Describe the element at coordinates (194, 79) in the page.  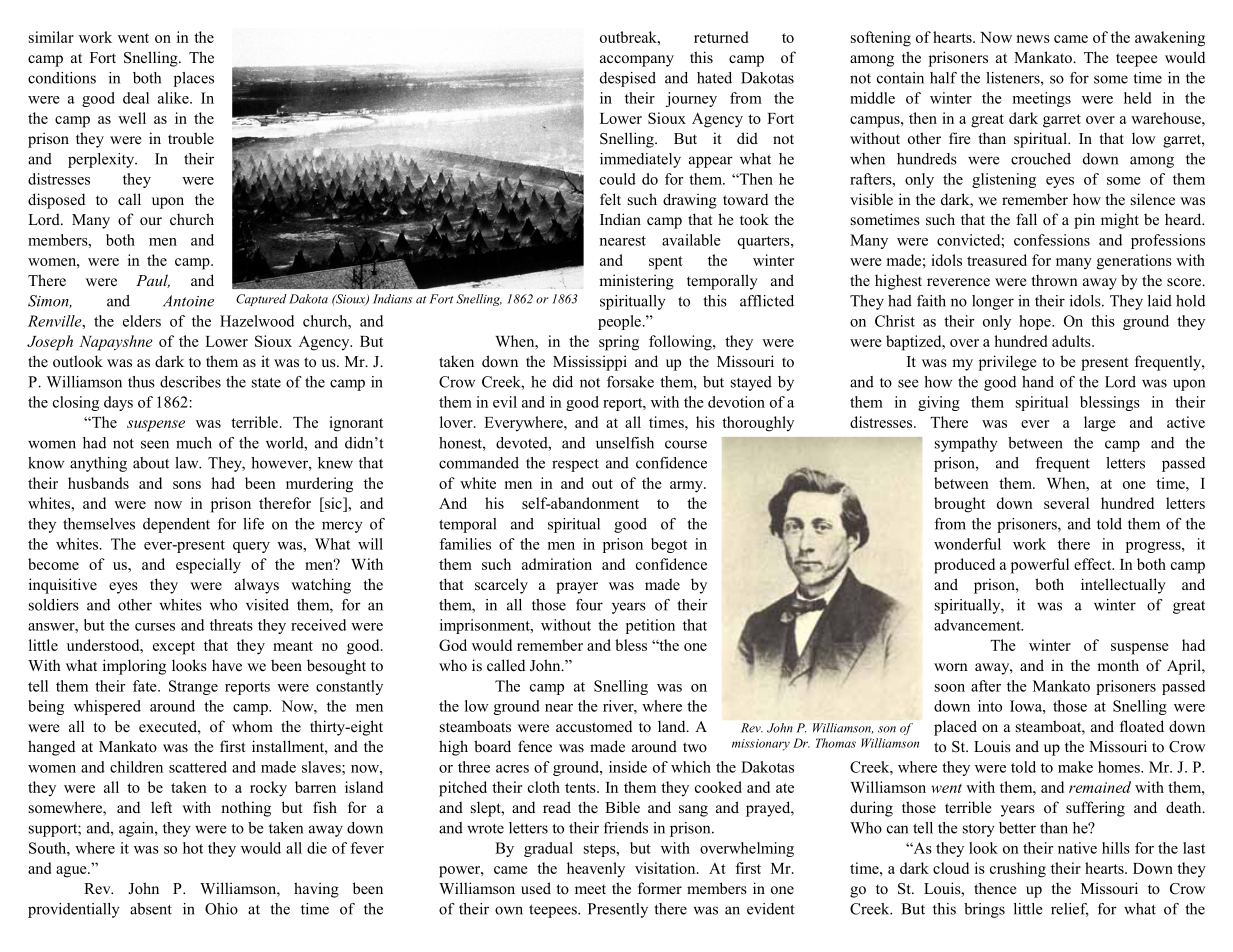
I see `places` at that location.
